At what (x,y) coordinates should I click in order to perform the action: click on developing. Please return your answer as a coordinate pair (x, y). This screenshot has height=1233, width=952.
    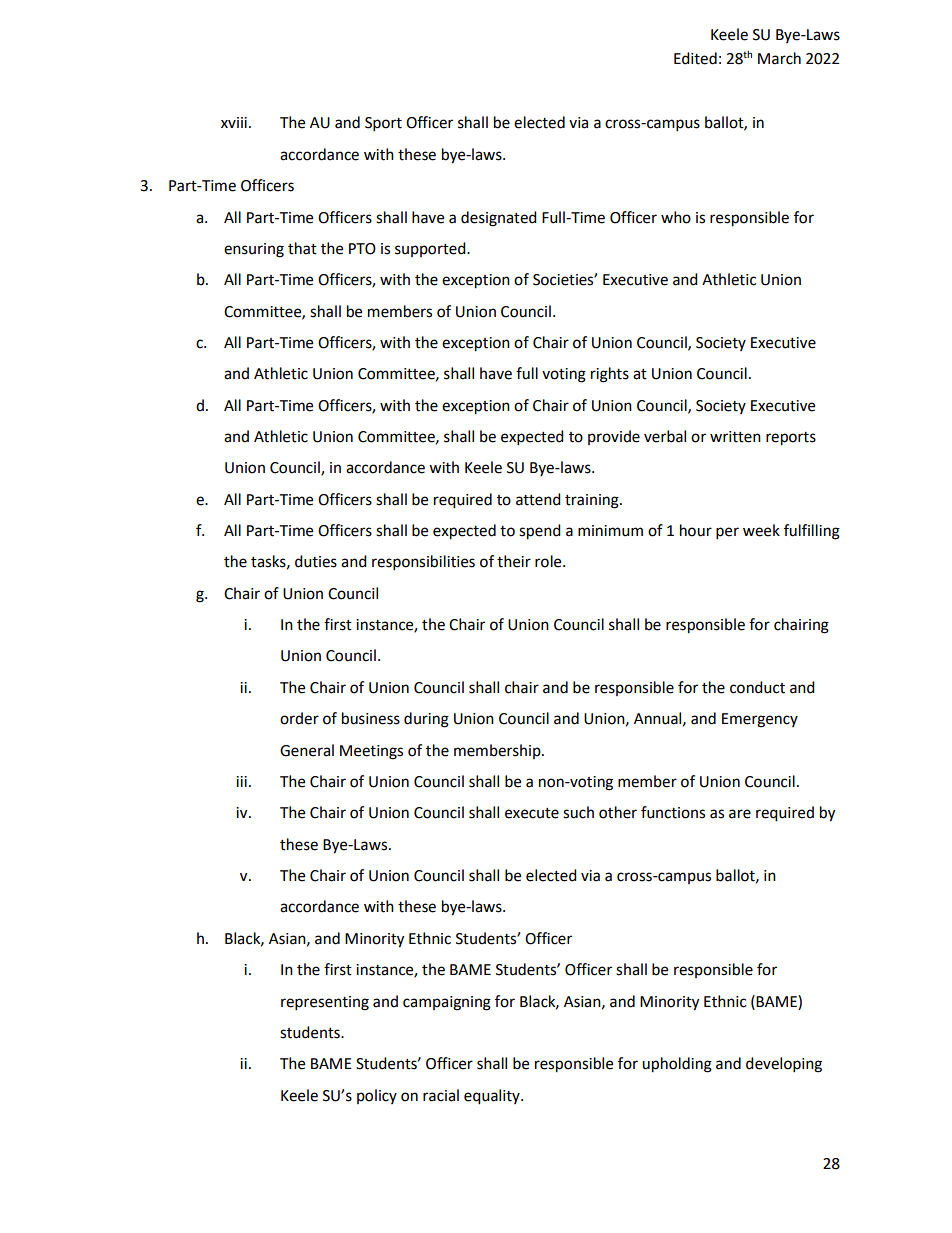
    Looking at the image, I should click on (784, 1065).
